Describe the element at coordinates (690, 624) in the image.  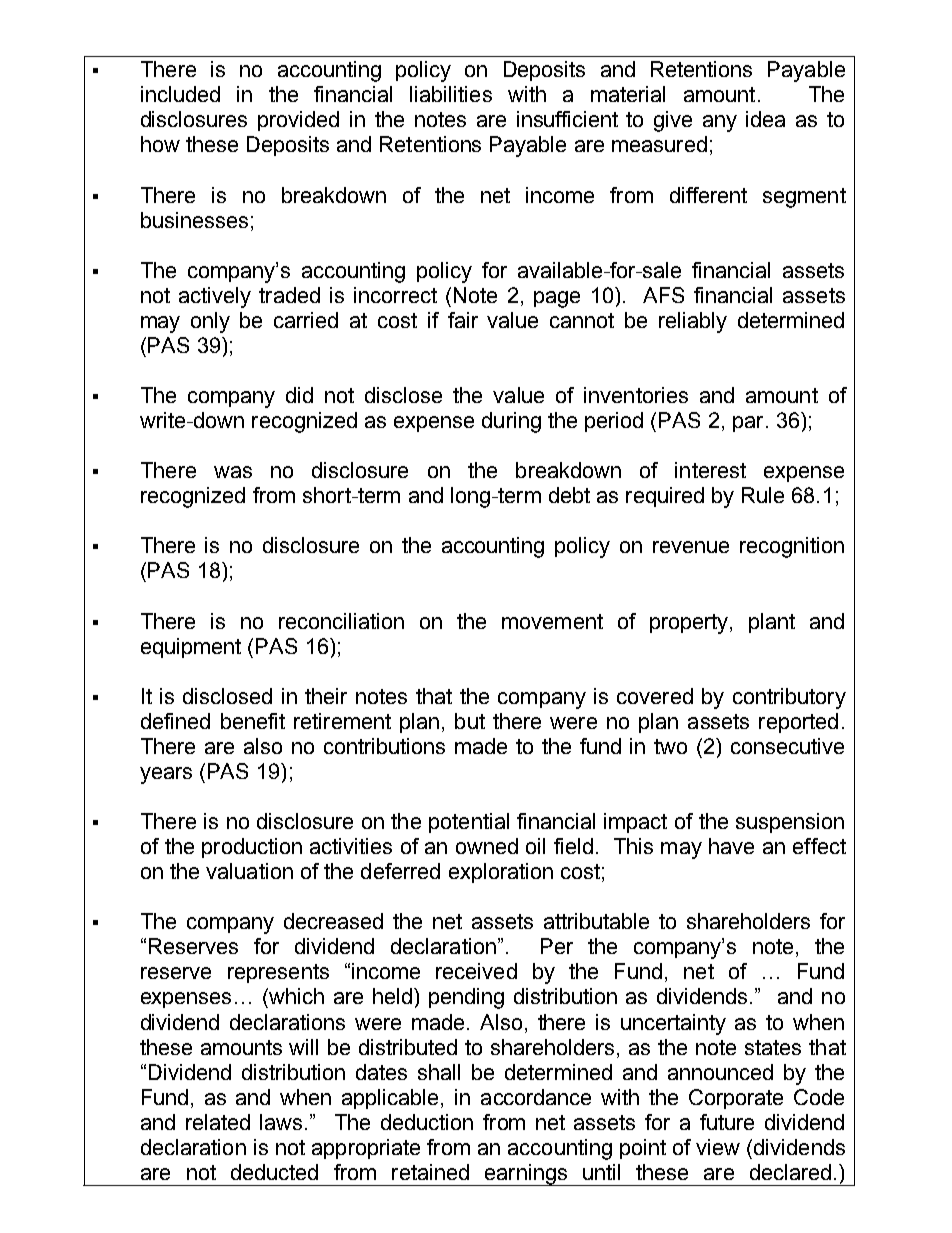
I see `property` at that location.
